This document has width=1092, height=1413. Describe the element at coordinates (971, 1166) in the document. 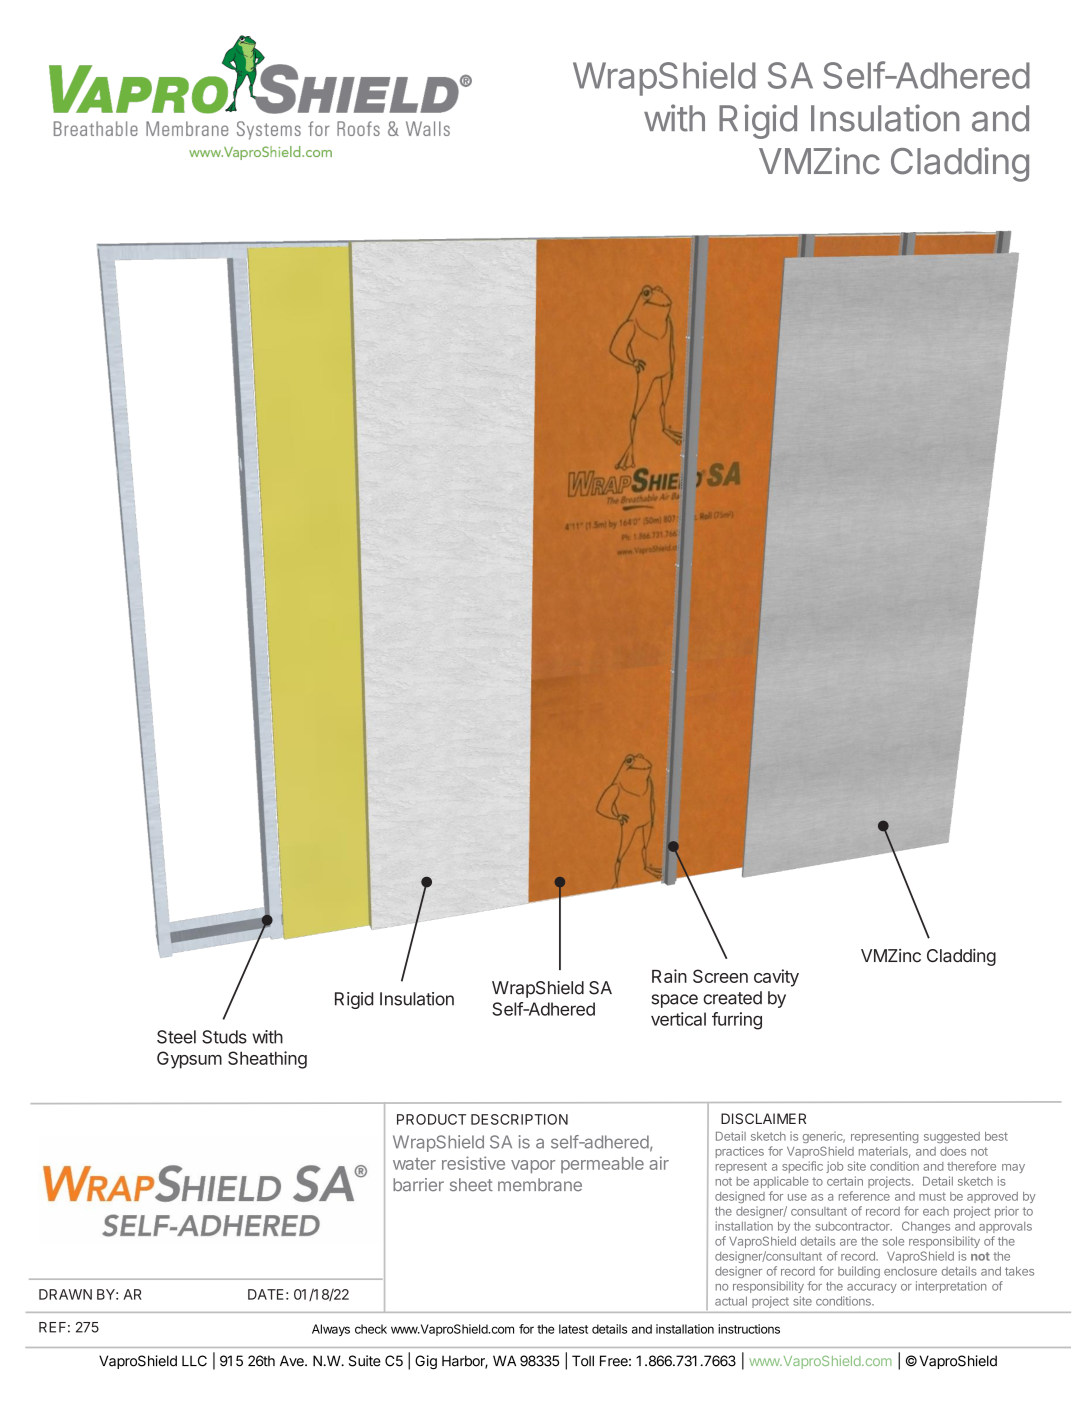

I see `therefore` at that location.
